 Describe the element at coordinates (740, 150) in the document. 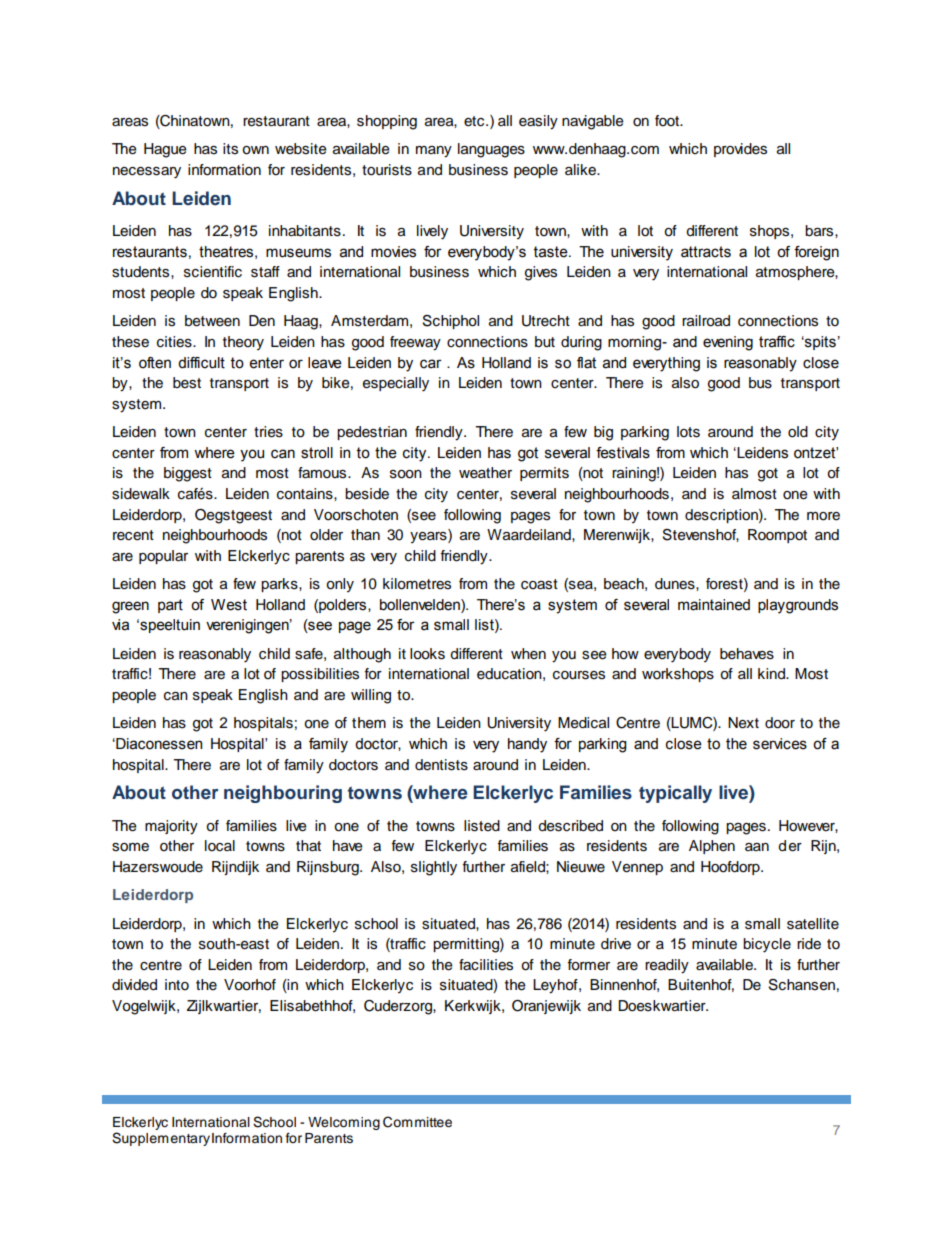

I see `provides` at that location.
